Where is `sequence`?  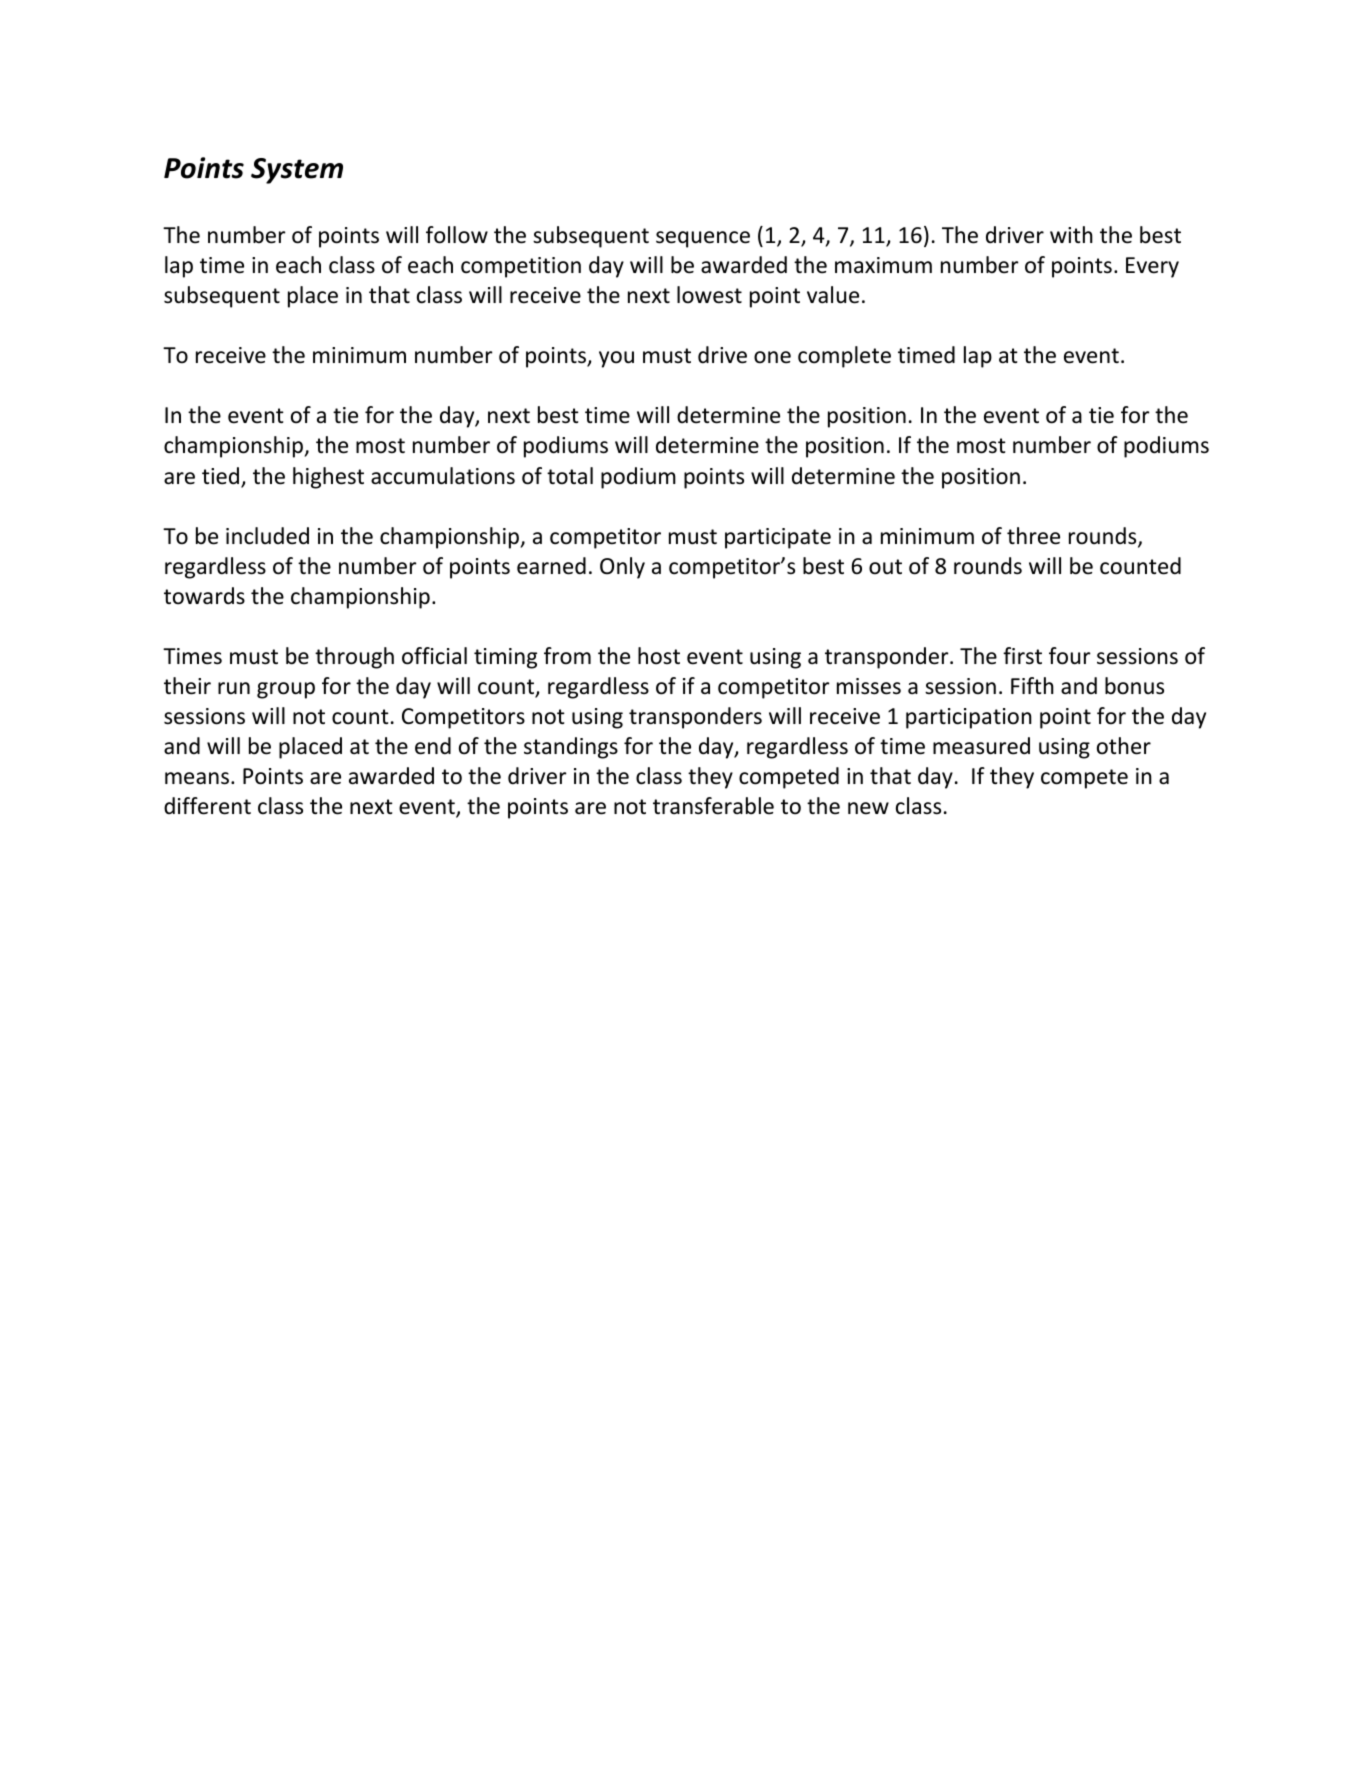
sequence is located at coordinates (703, 239).
